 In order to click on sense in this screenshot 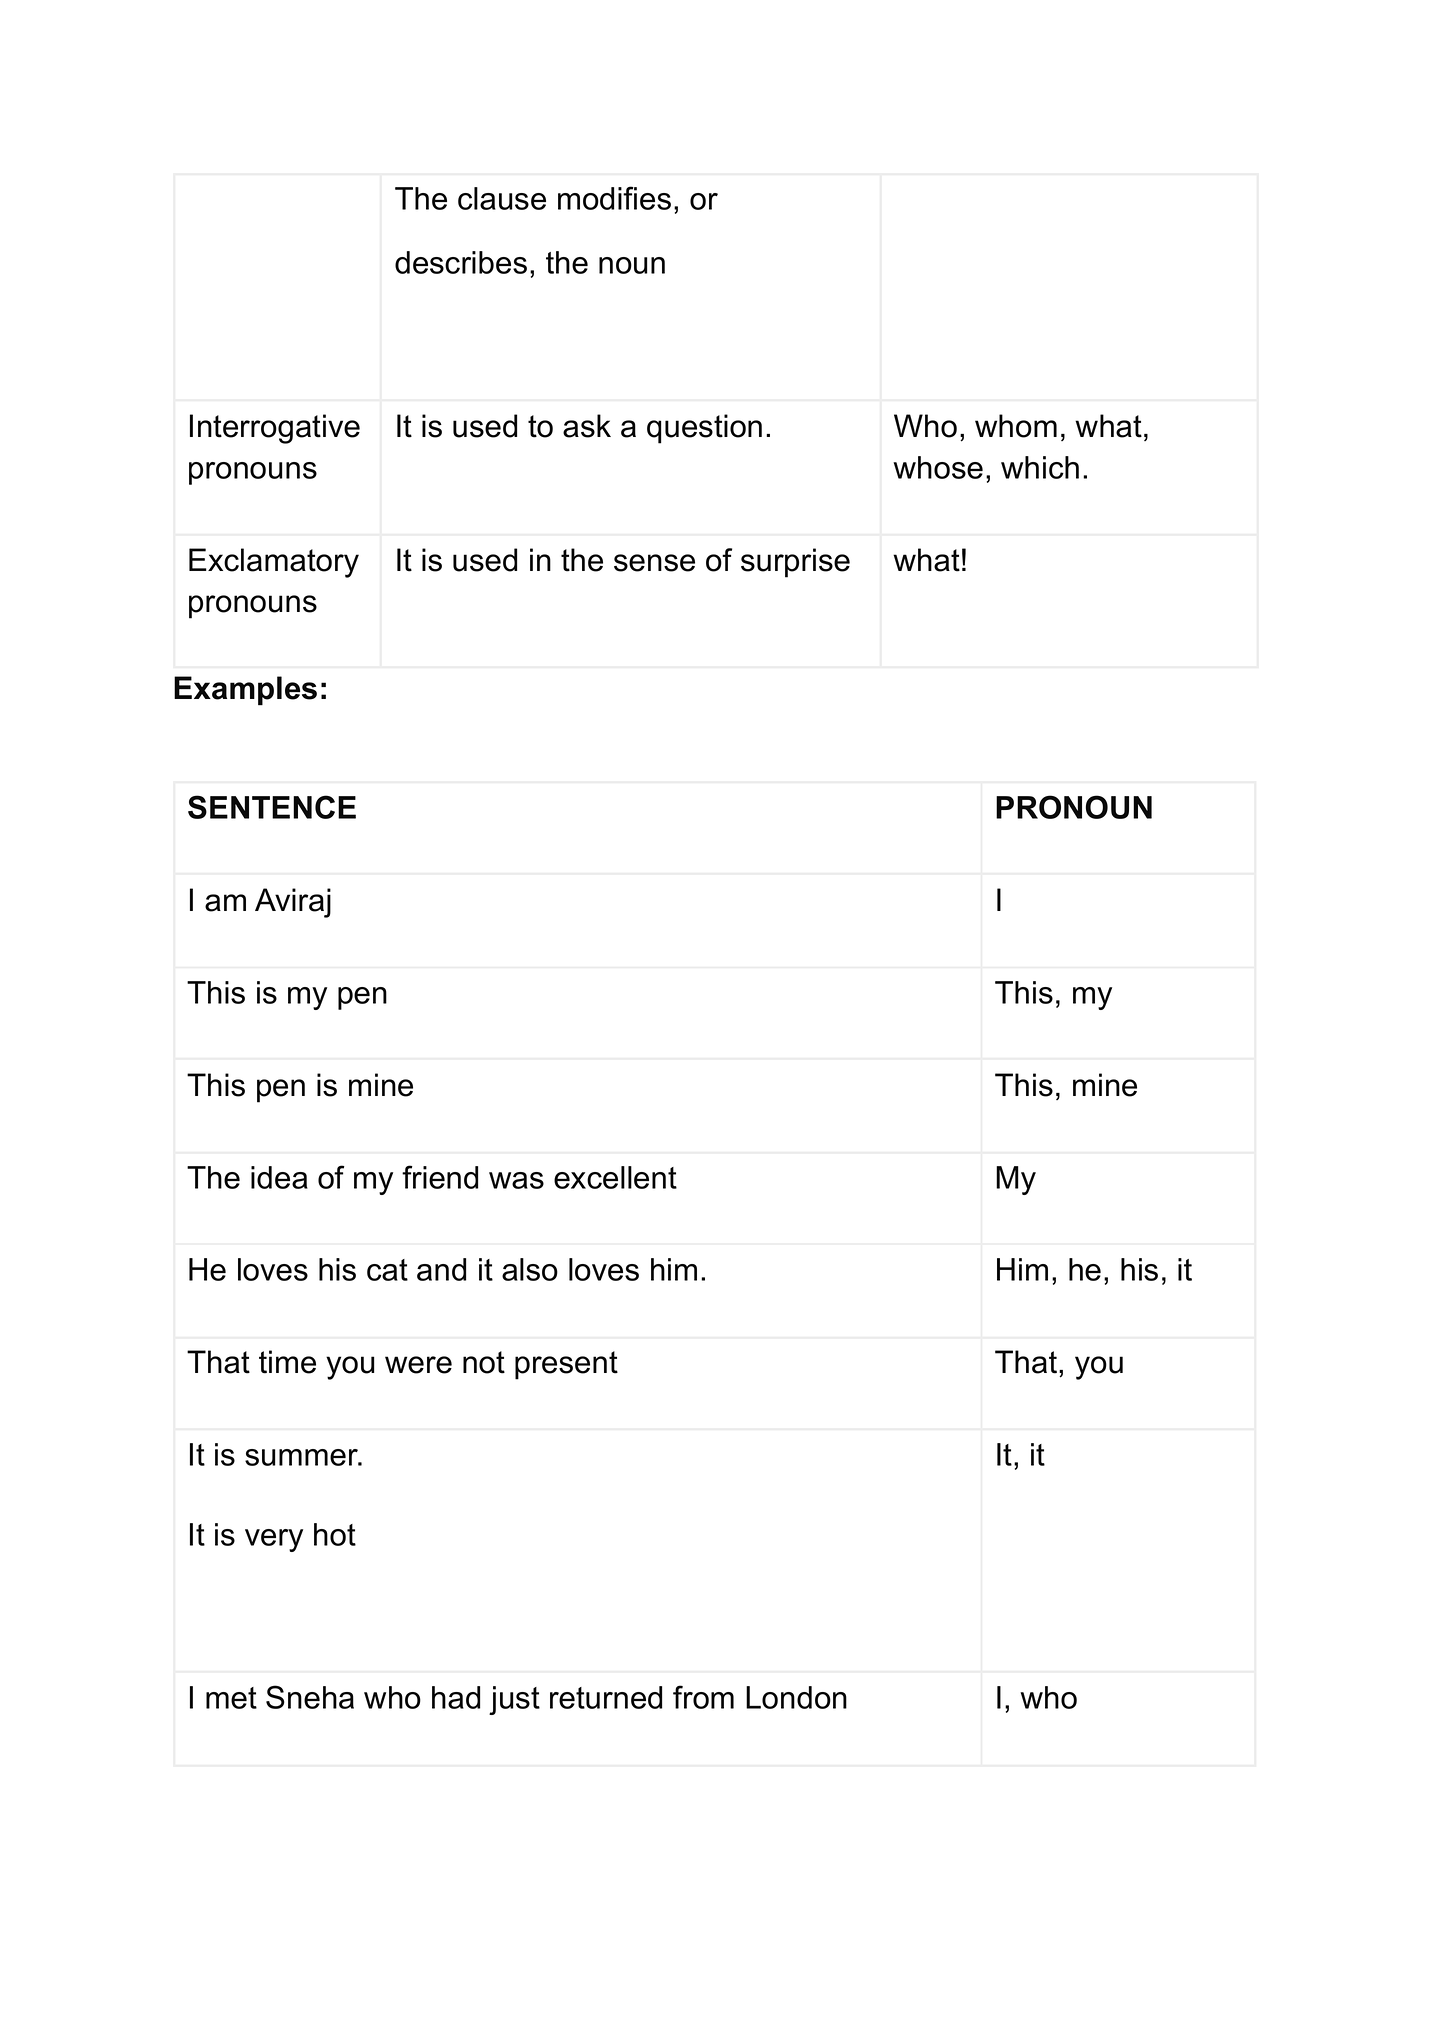, I will do `click(654, 563)`.
